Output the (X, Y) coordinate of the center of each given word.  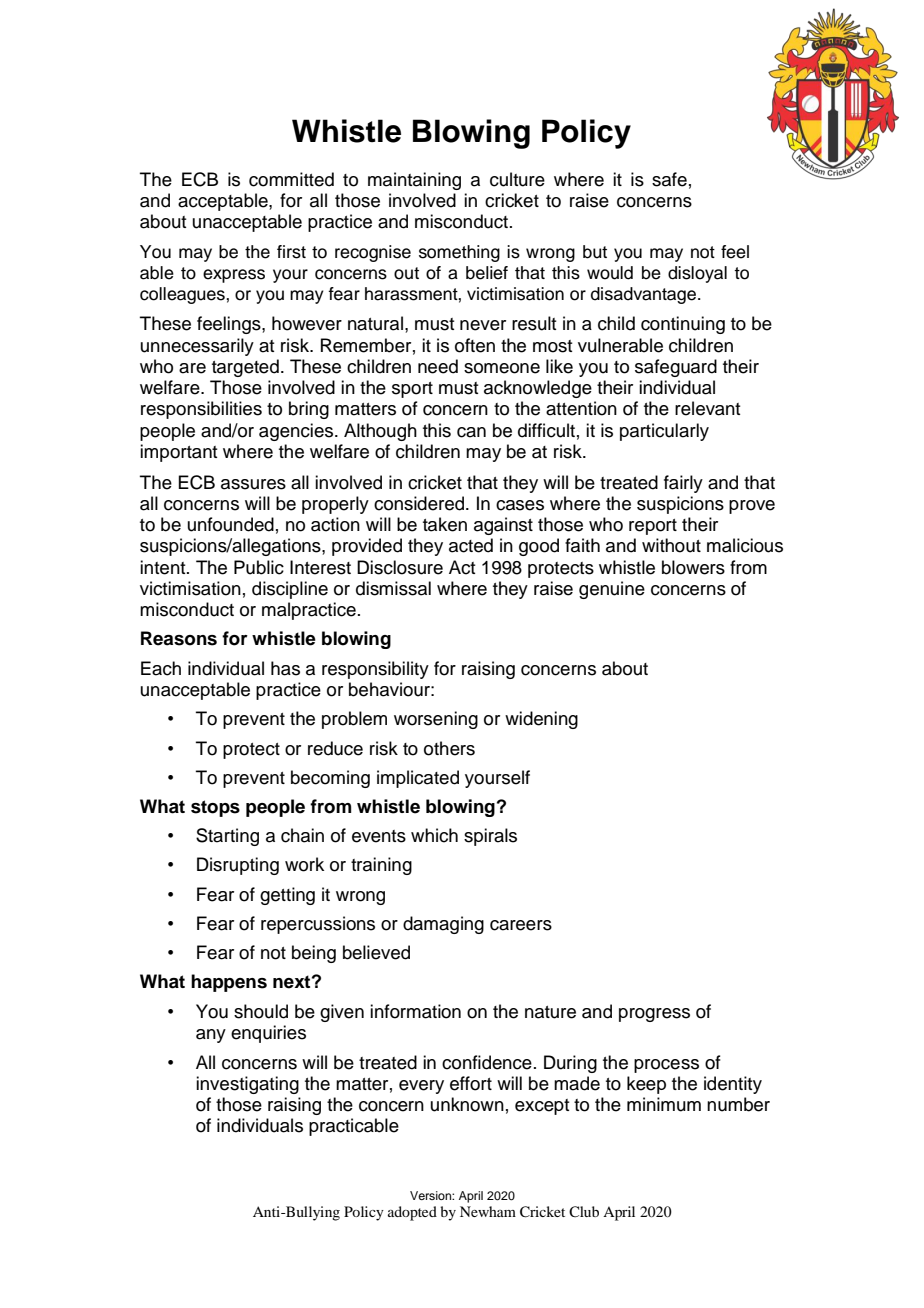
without (671, 545)
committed (291, 179)
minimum (664, 1104)
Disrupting (238, 866)
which (434, 835)
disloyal (697, 274)
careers (521, 925)
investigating (247, 1085)
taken (445, 524)
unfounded (231, 524)
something (459, 253)
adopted (412, 1213)
